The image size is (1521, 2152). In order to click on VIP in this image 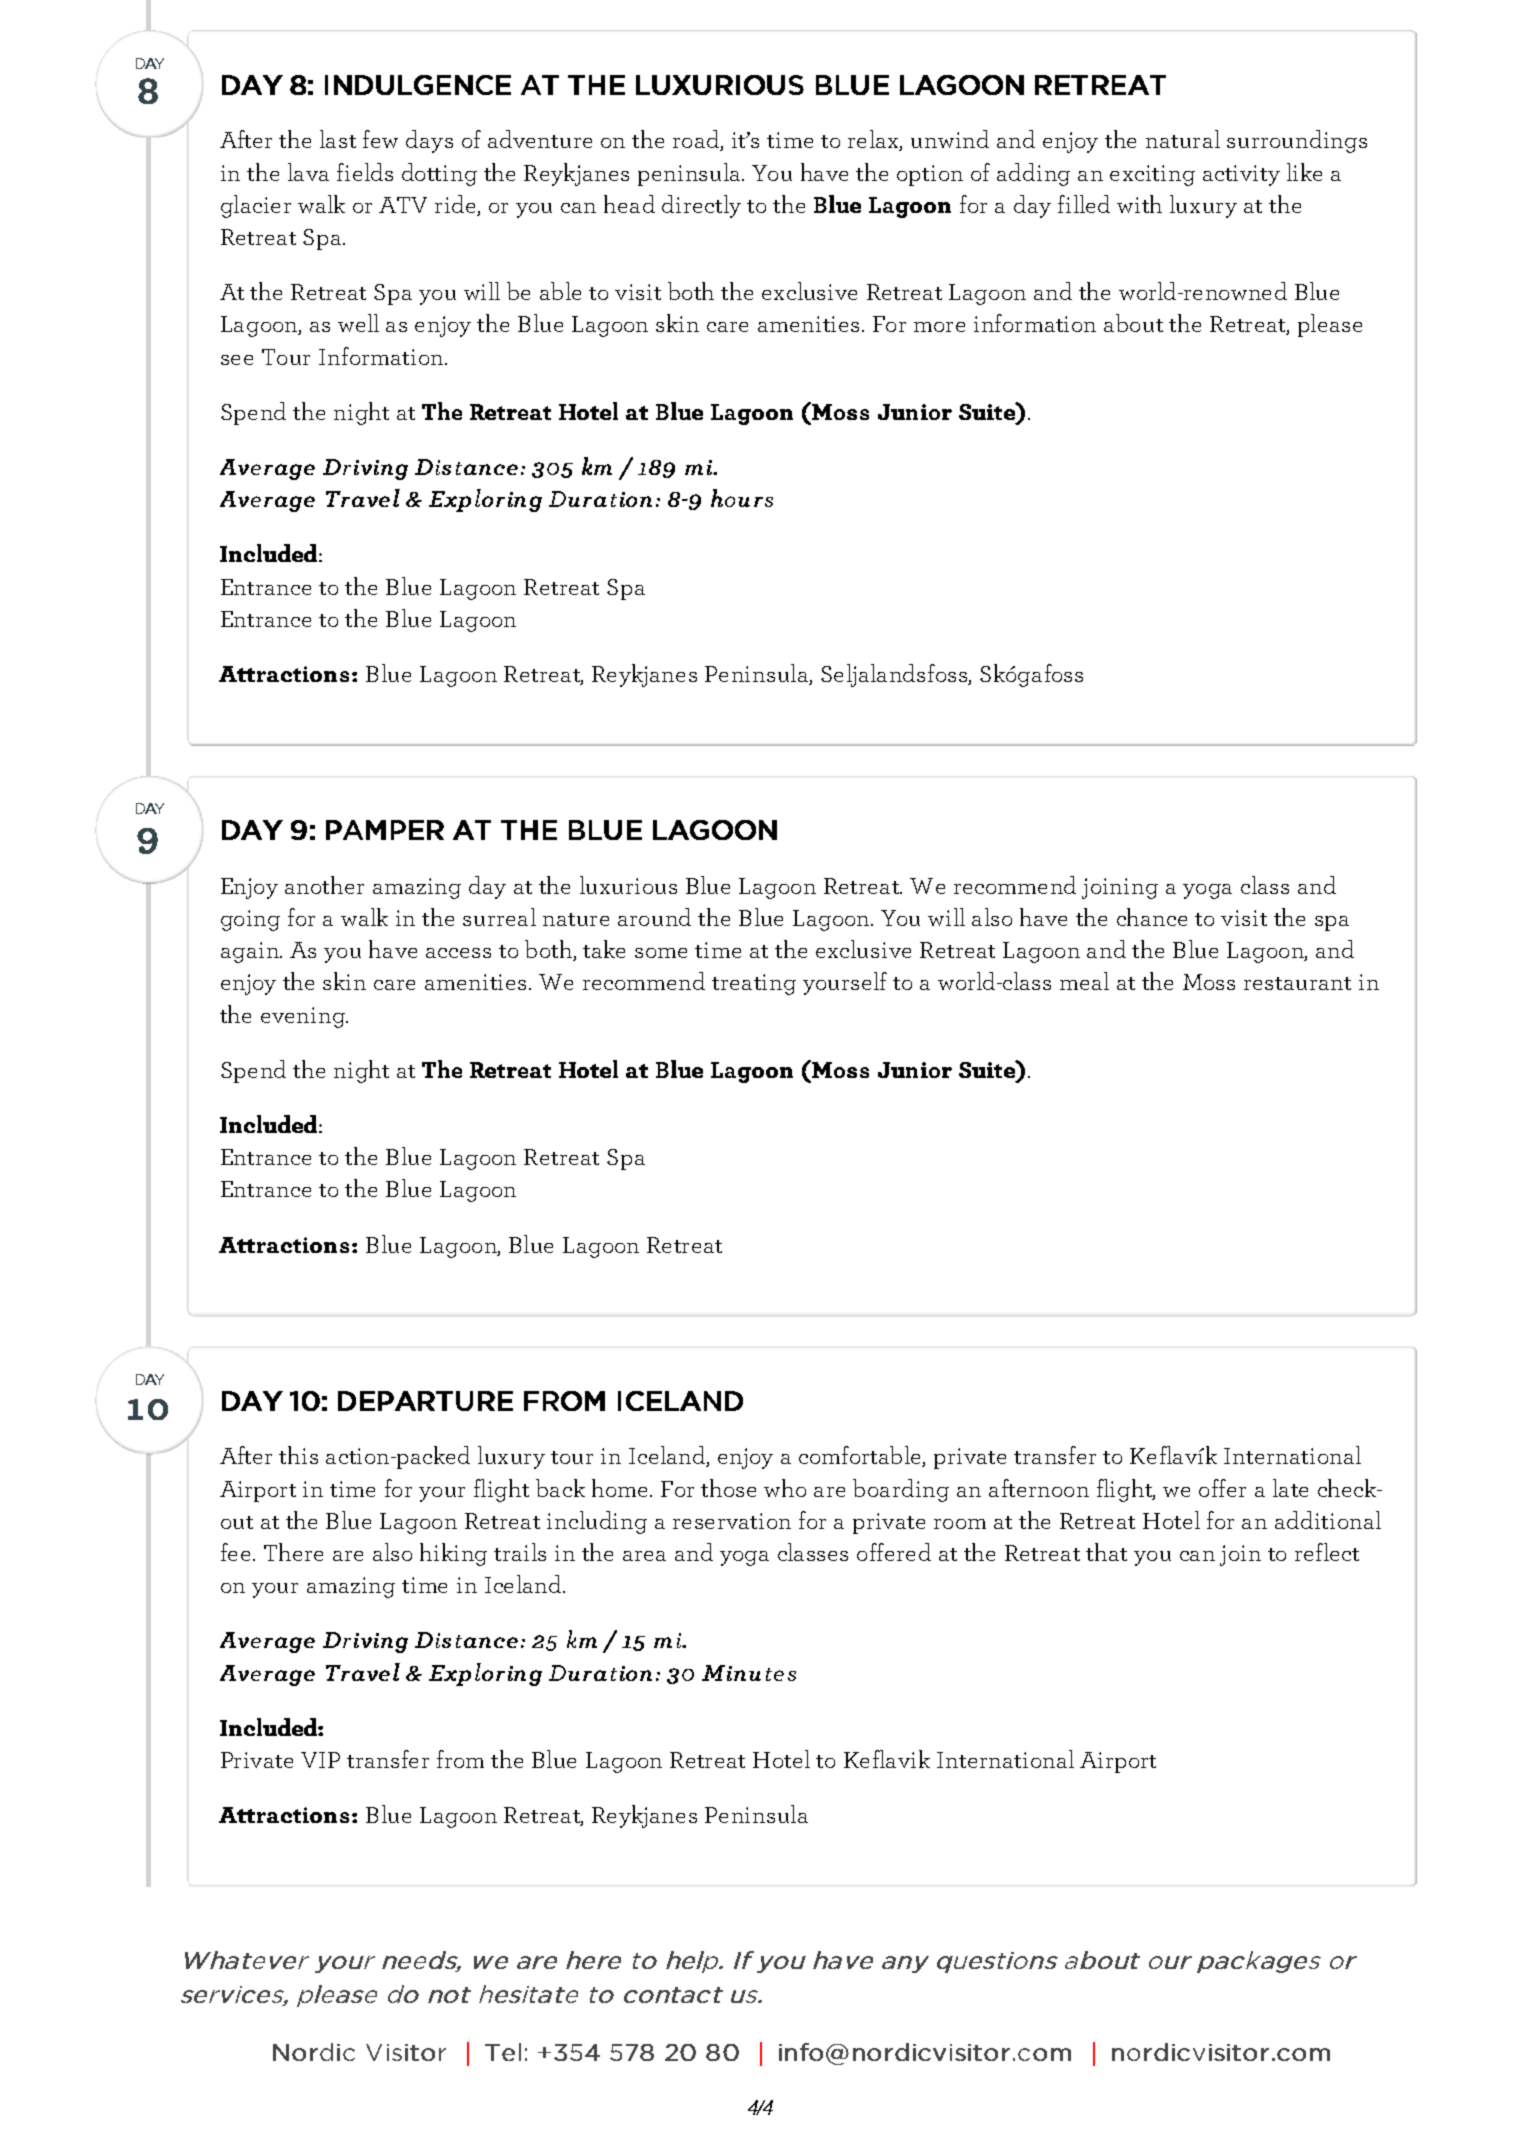, I will do `click(320, 1760)`.
